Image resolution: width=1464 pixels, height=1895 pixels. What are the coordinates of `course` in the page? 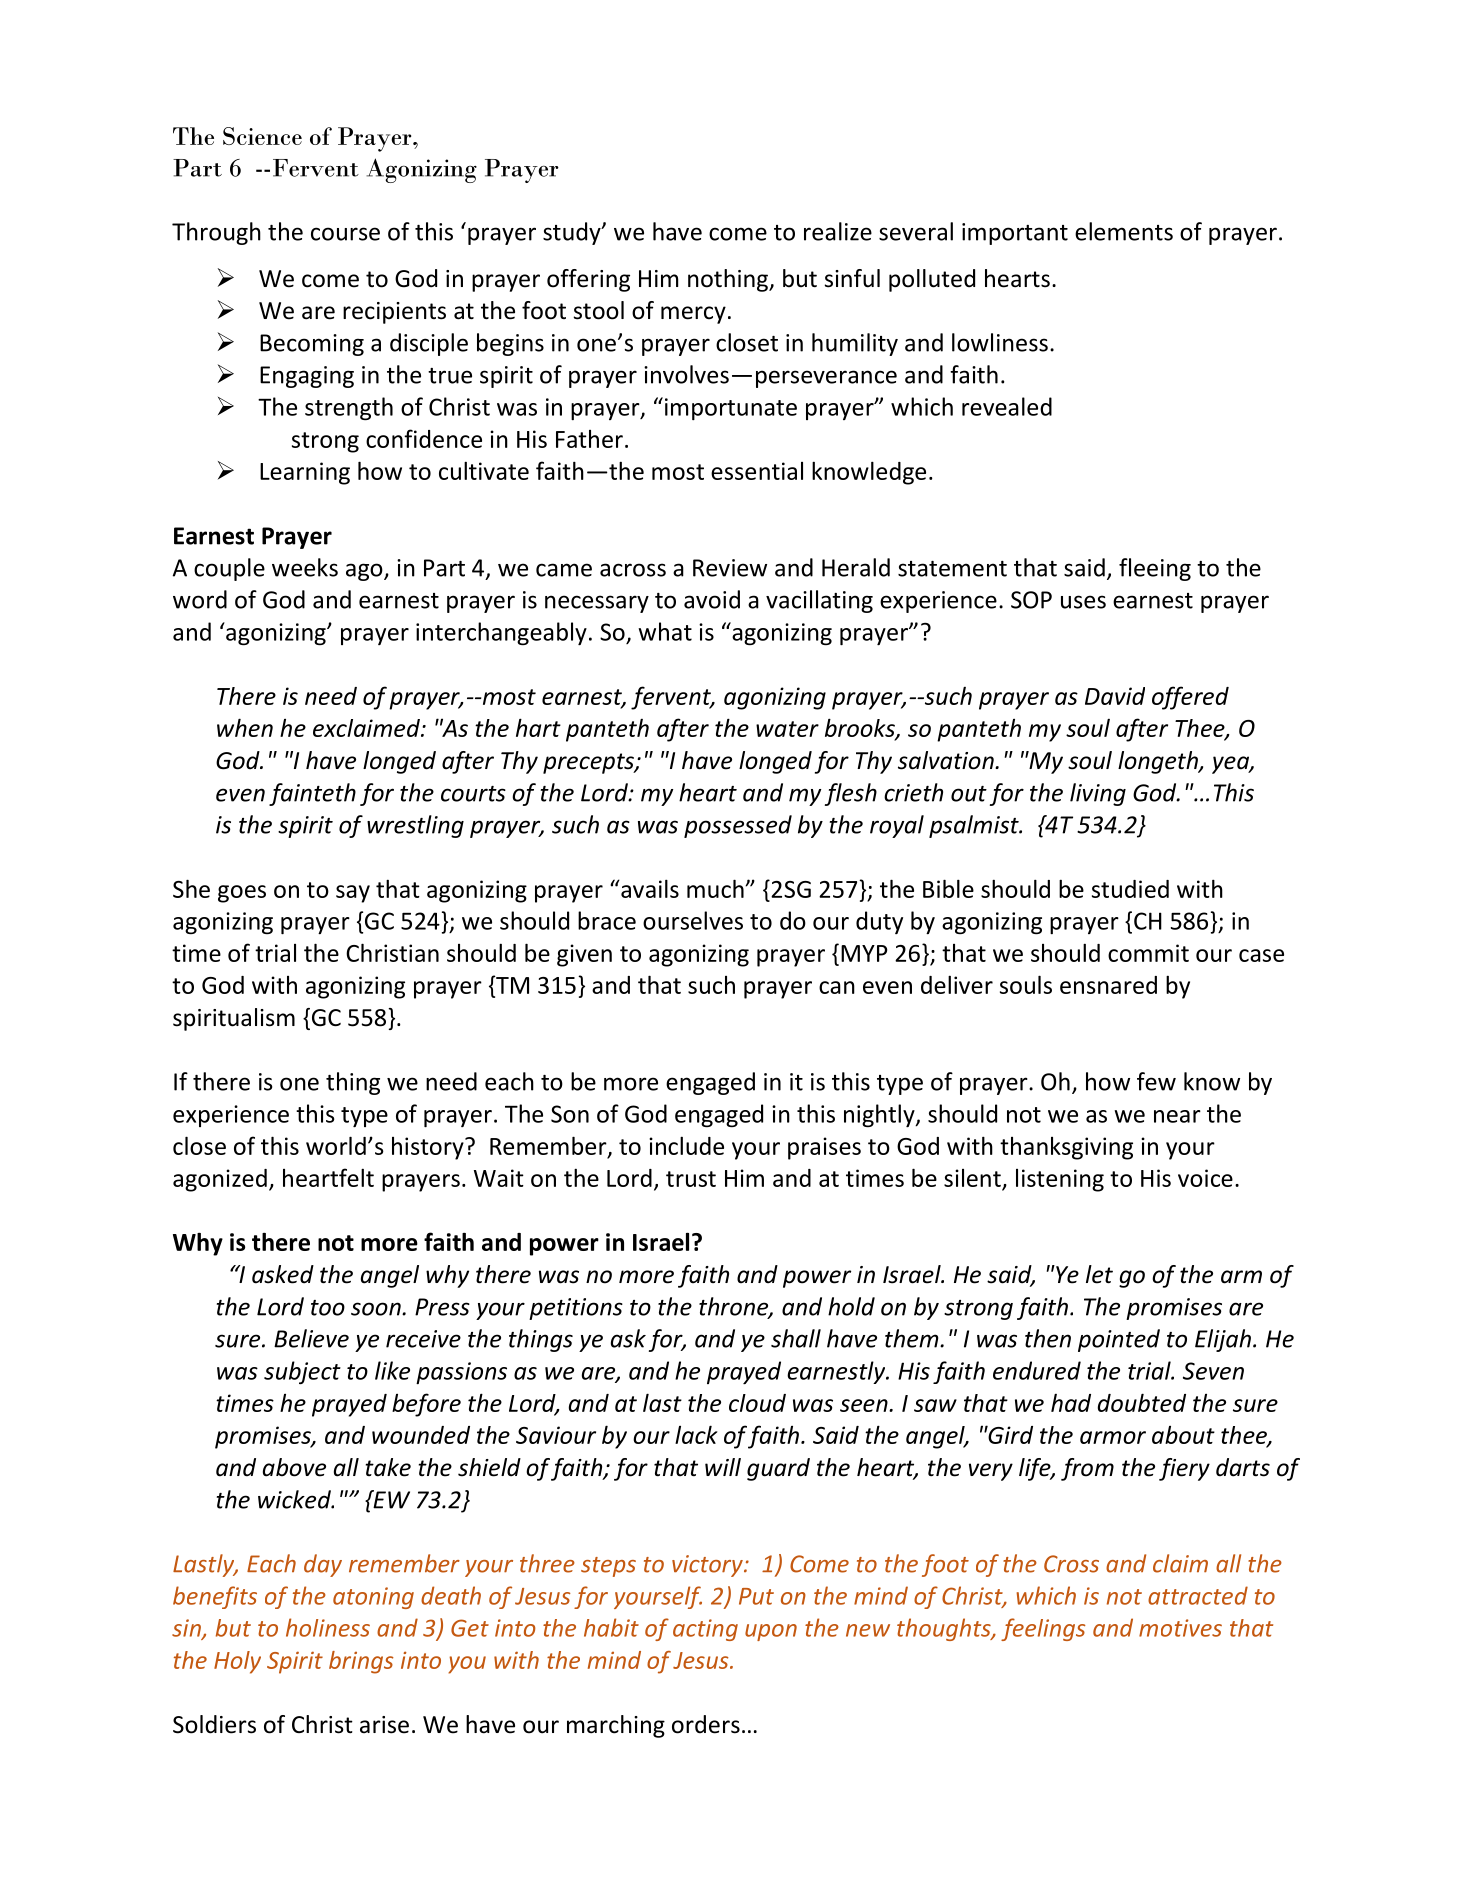 It's located at (345, 234).
